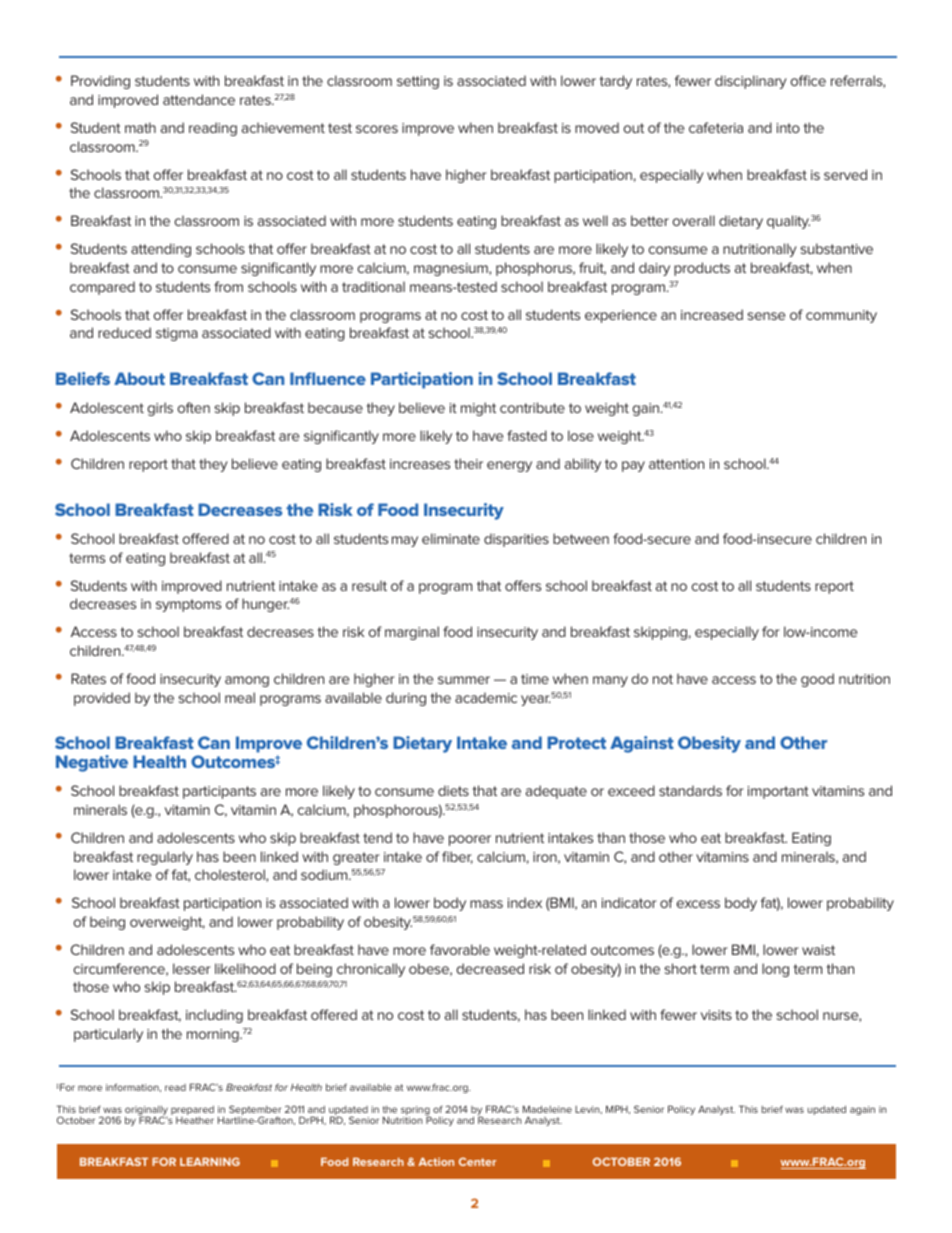 The image size is (952, 1233). What do you see at coordinates (140, 127) in the screenshot?
I see `math` at bounding box center [140, 127].
